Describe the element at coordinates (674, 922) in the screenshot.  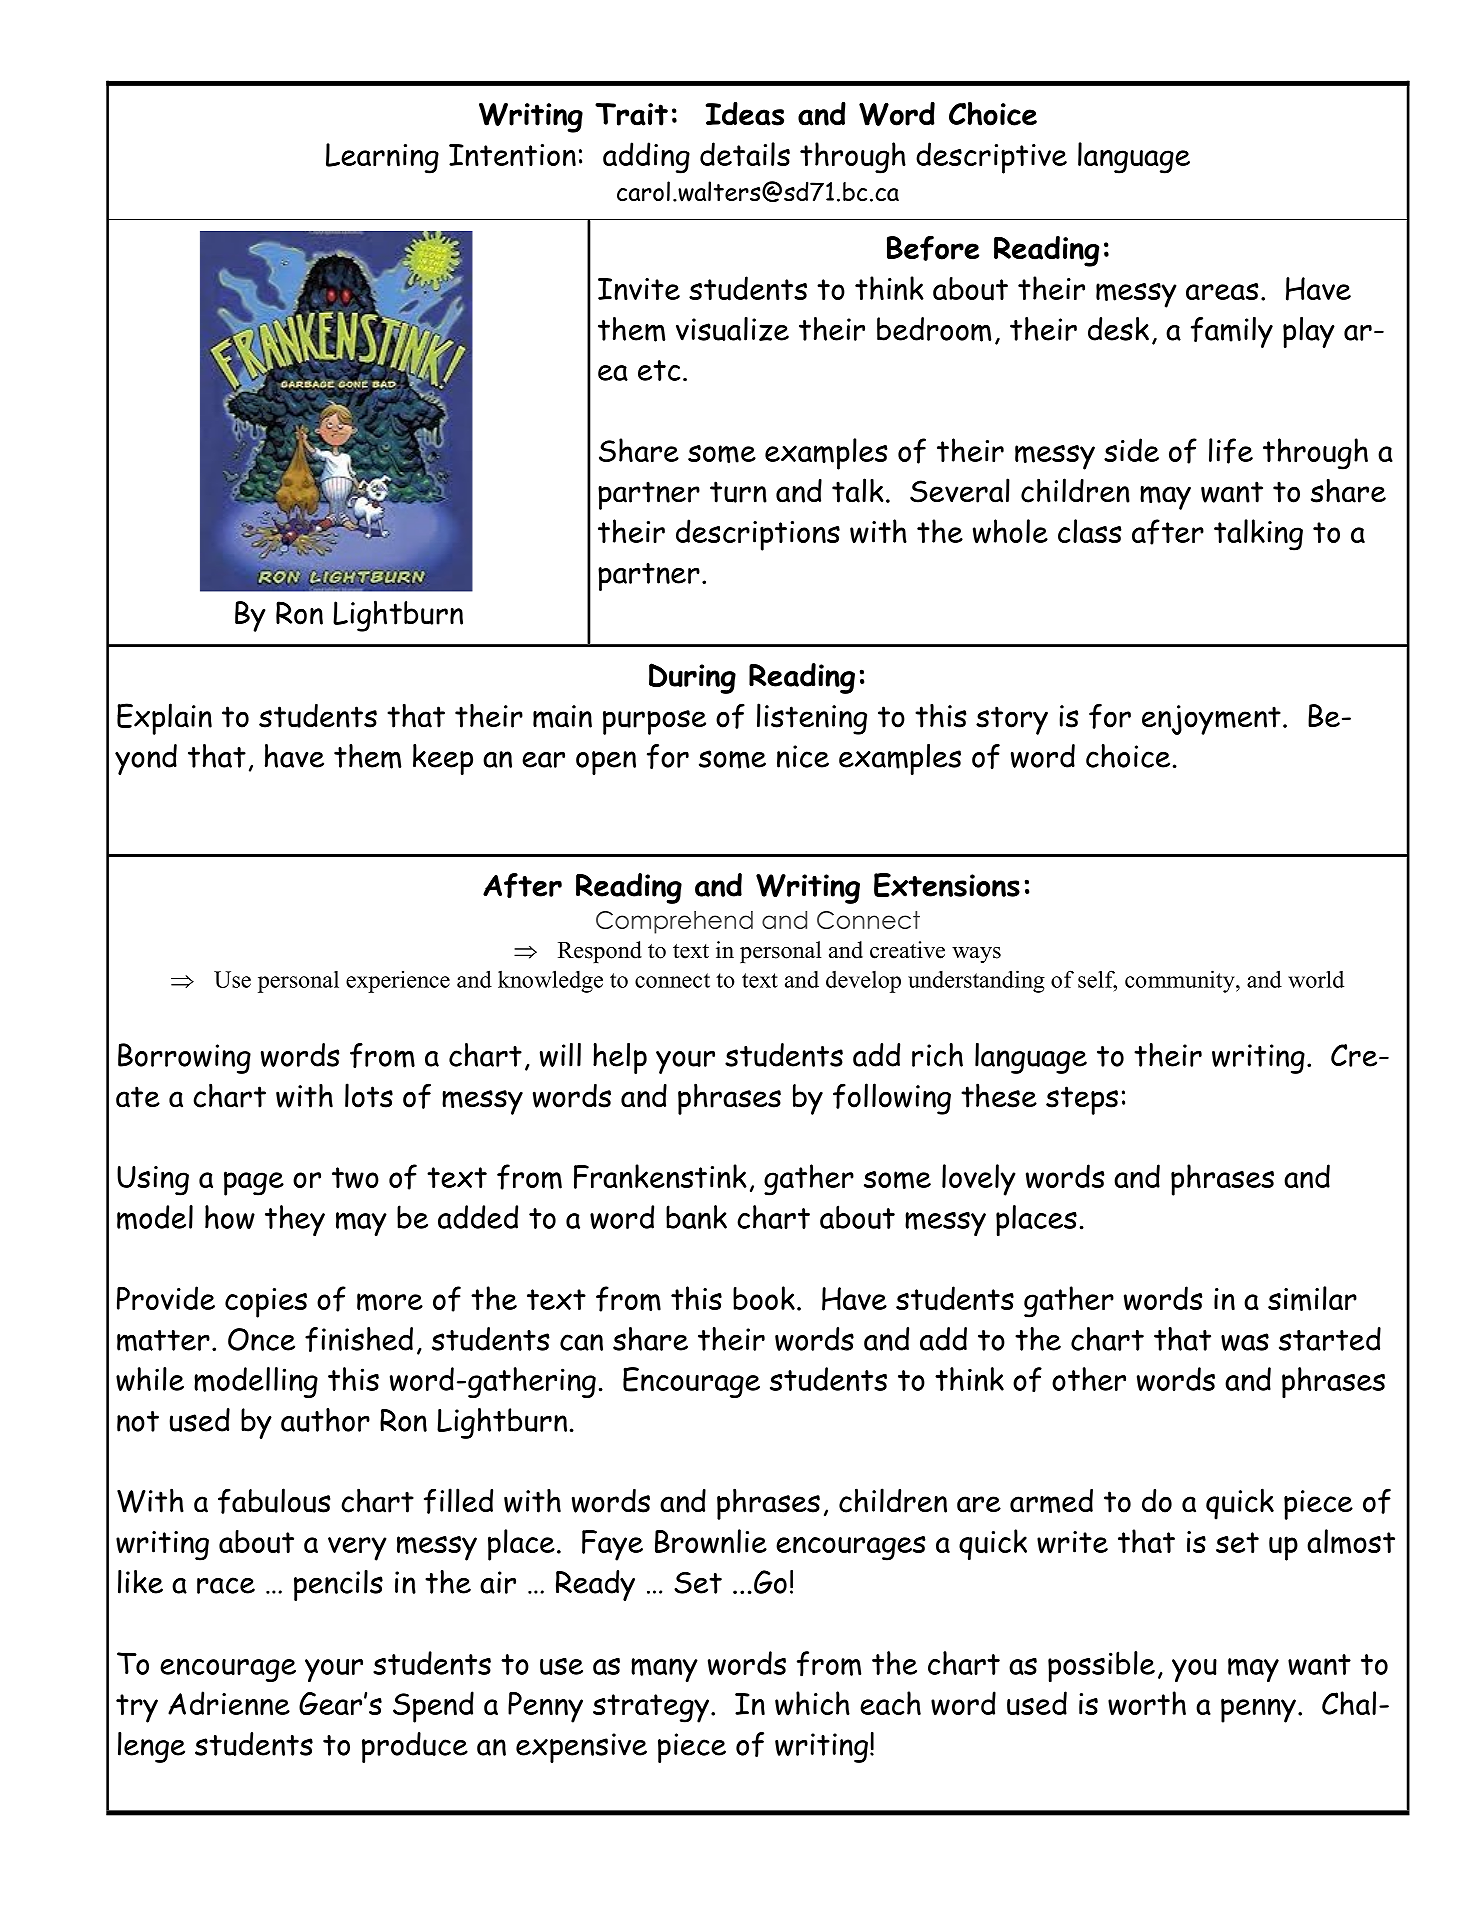
I see `Comprehend` at that location.
